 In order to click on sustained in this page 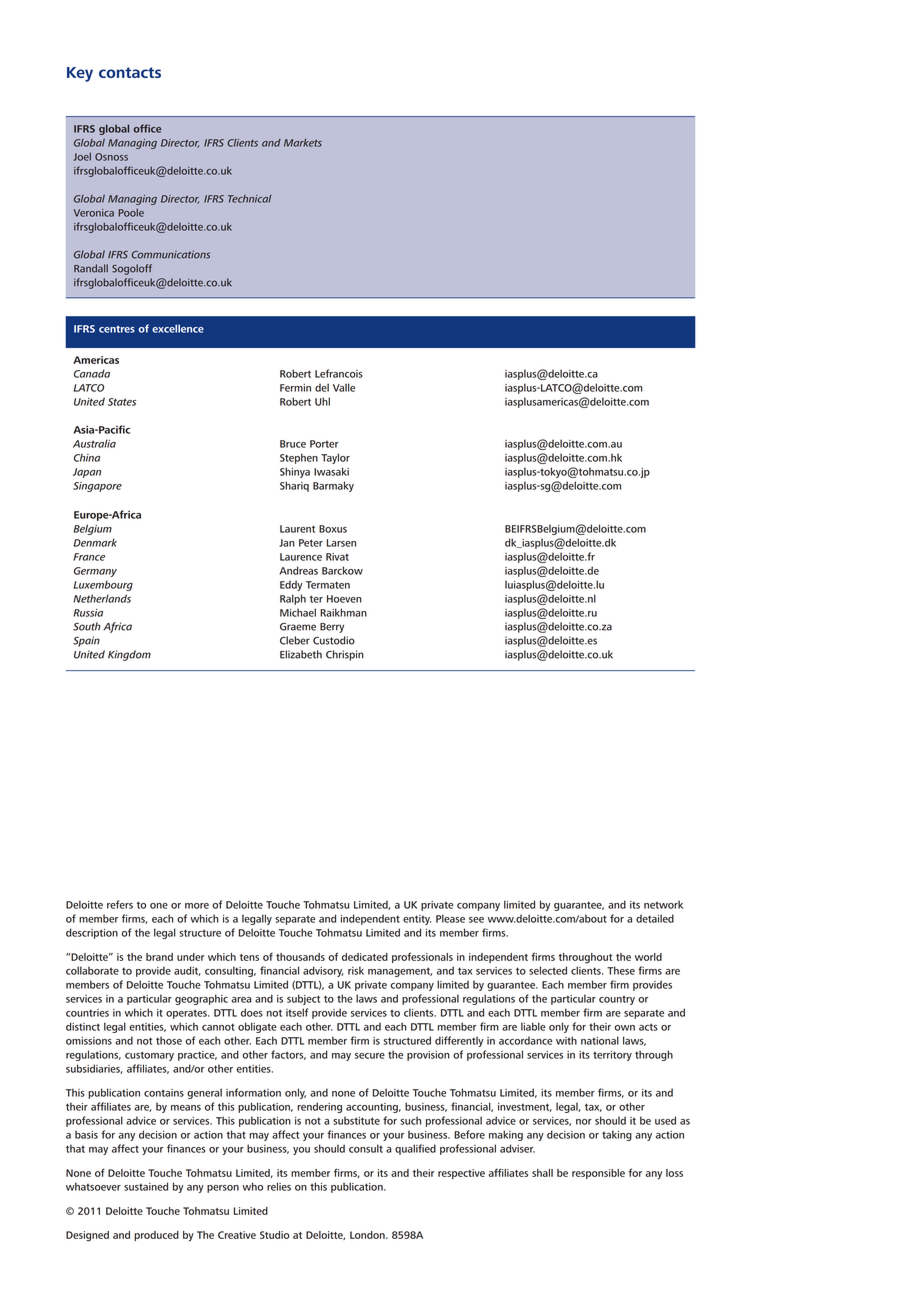, I will do `click(146, 1186)`.
